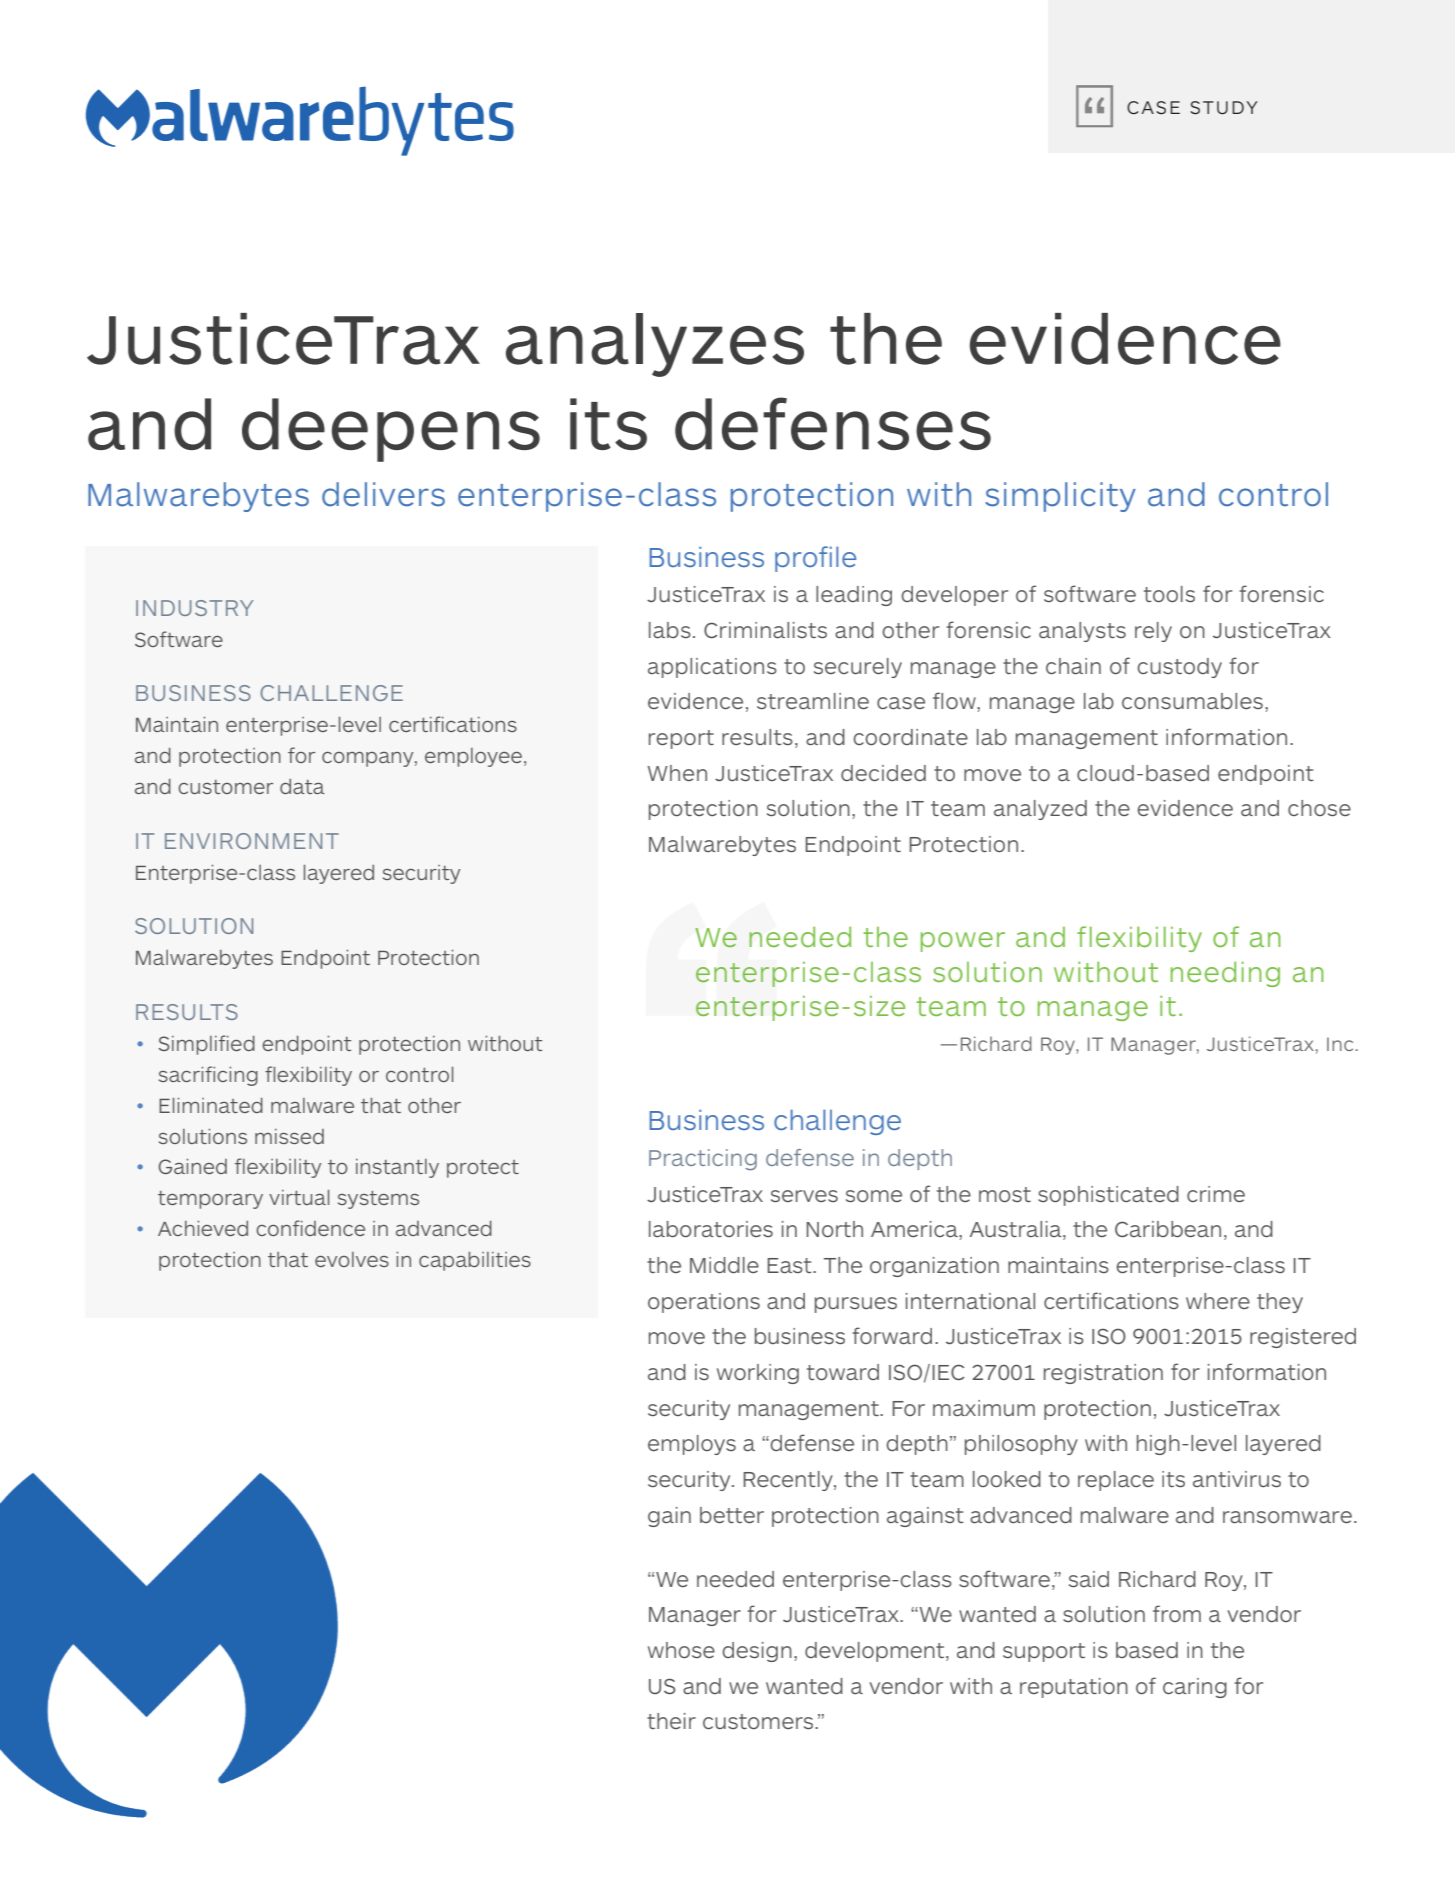  Describe the element at coordinates (1319, 808) in the page. I see `chose` at that location.
